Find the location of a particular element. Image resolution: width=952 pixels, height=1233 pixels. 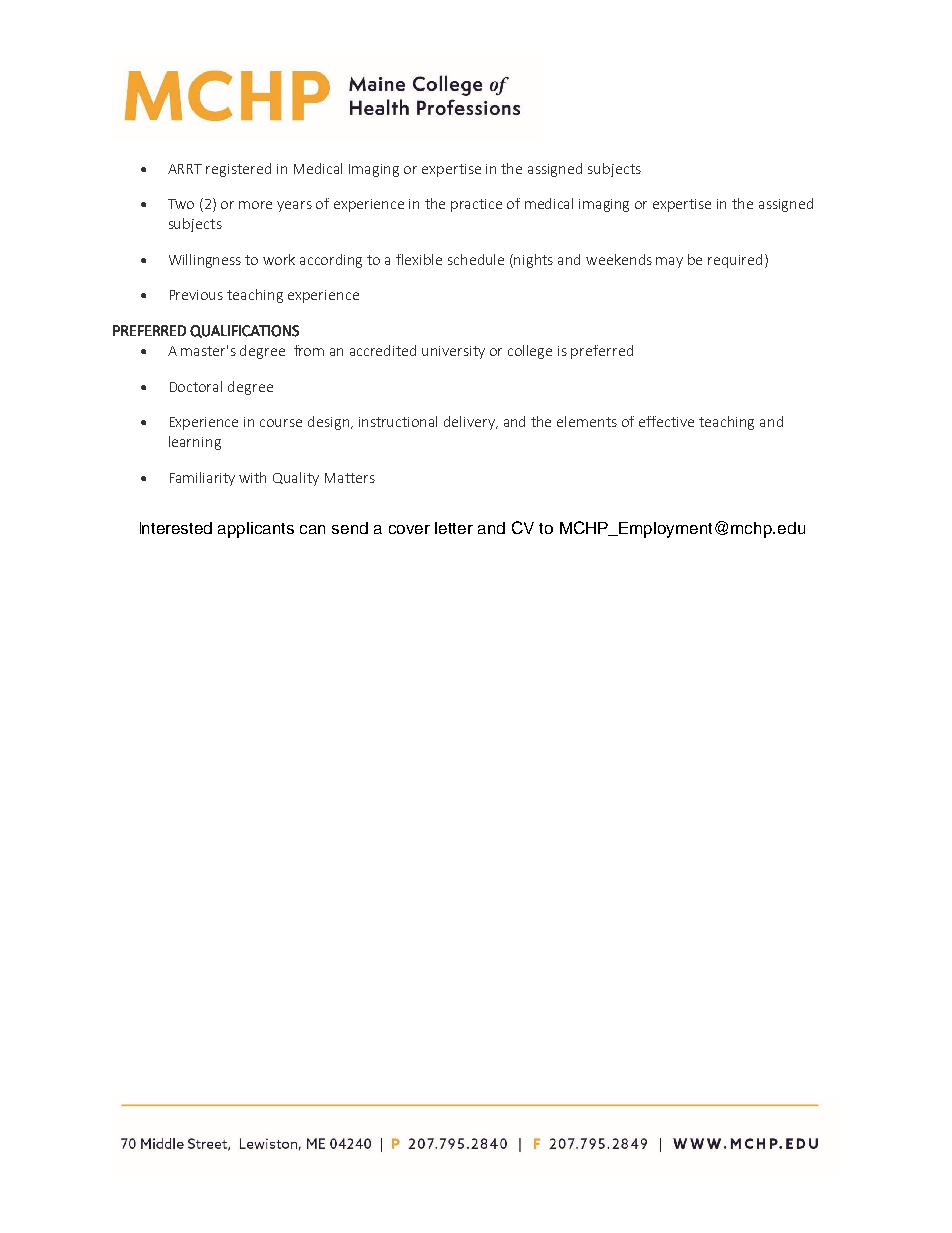

weekends is located at coordinates (619, 259).
